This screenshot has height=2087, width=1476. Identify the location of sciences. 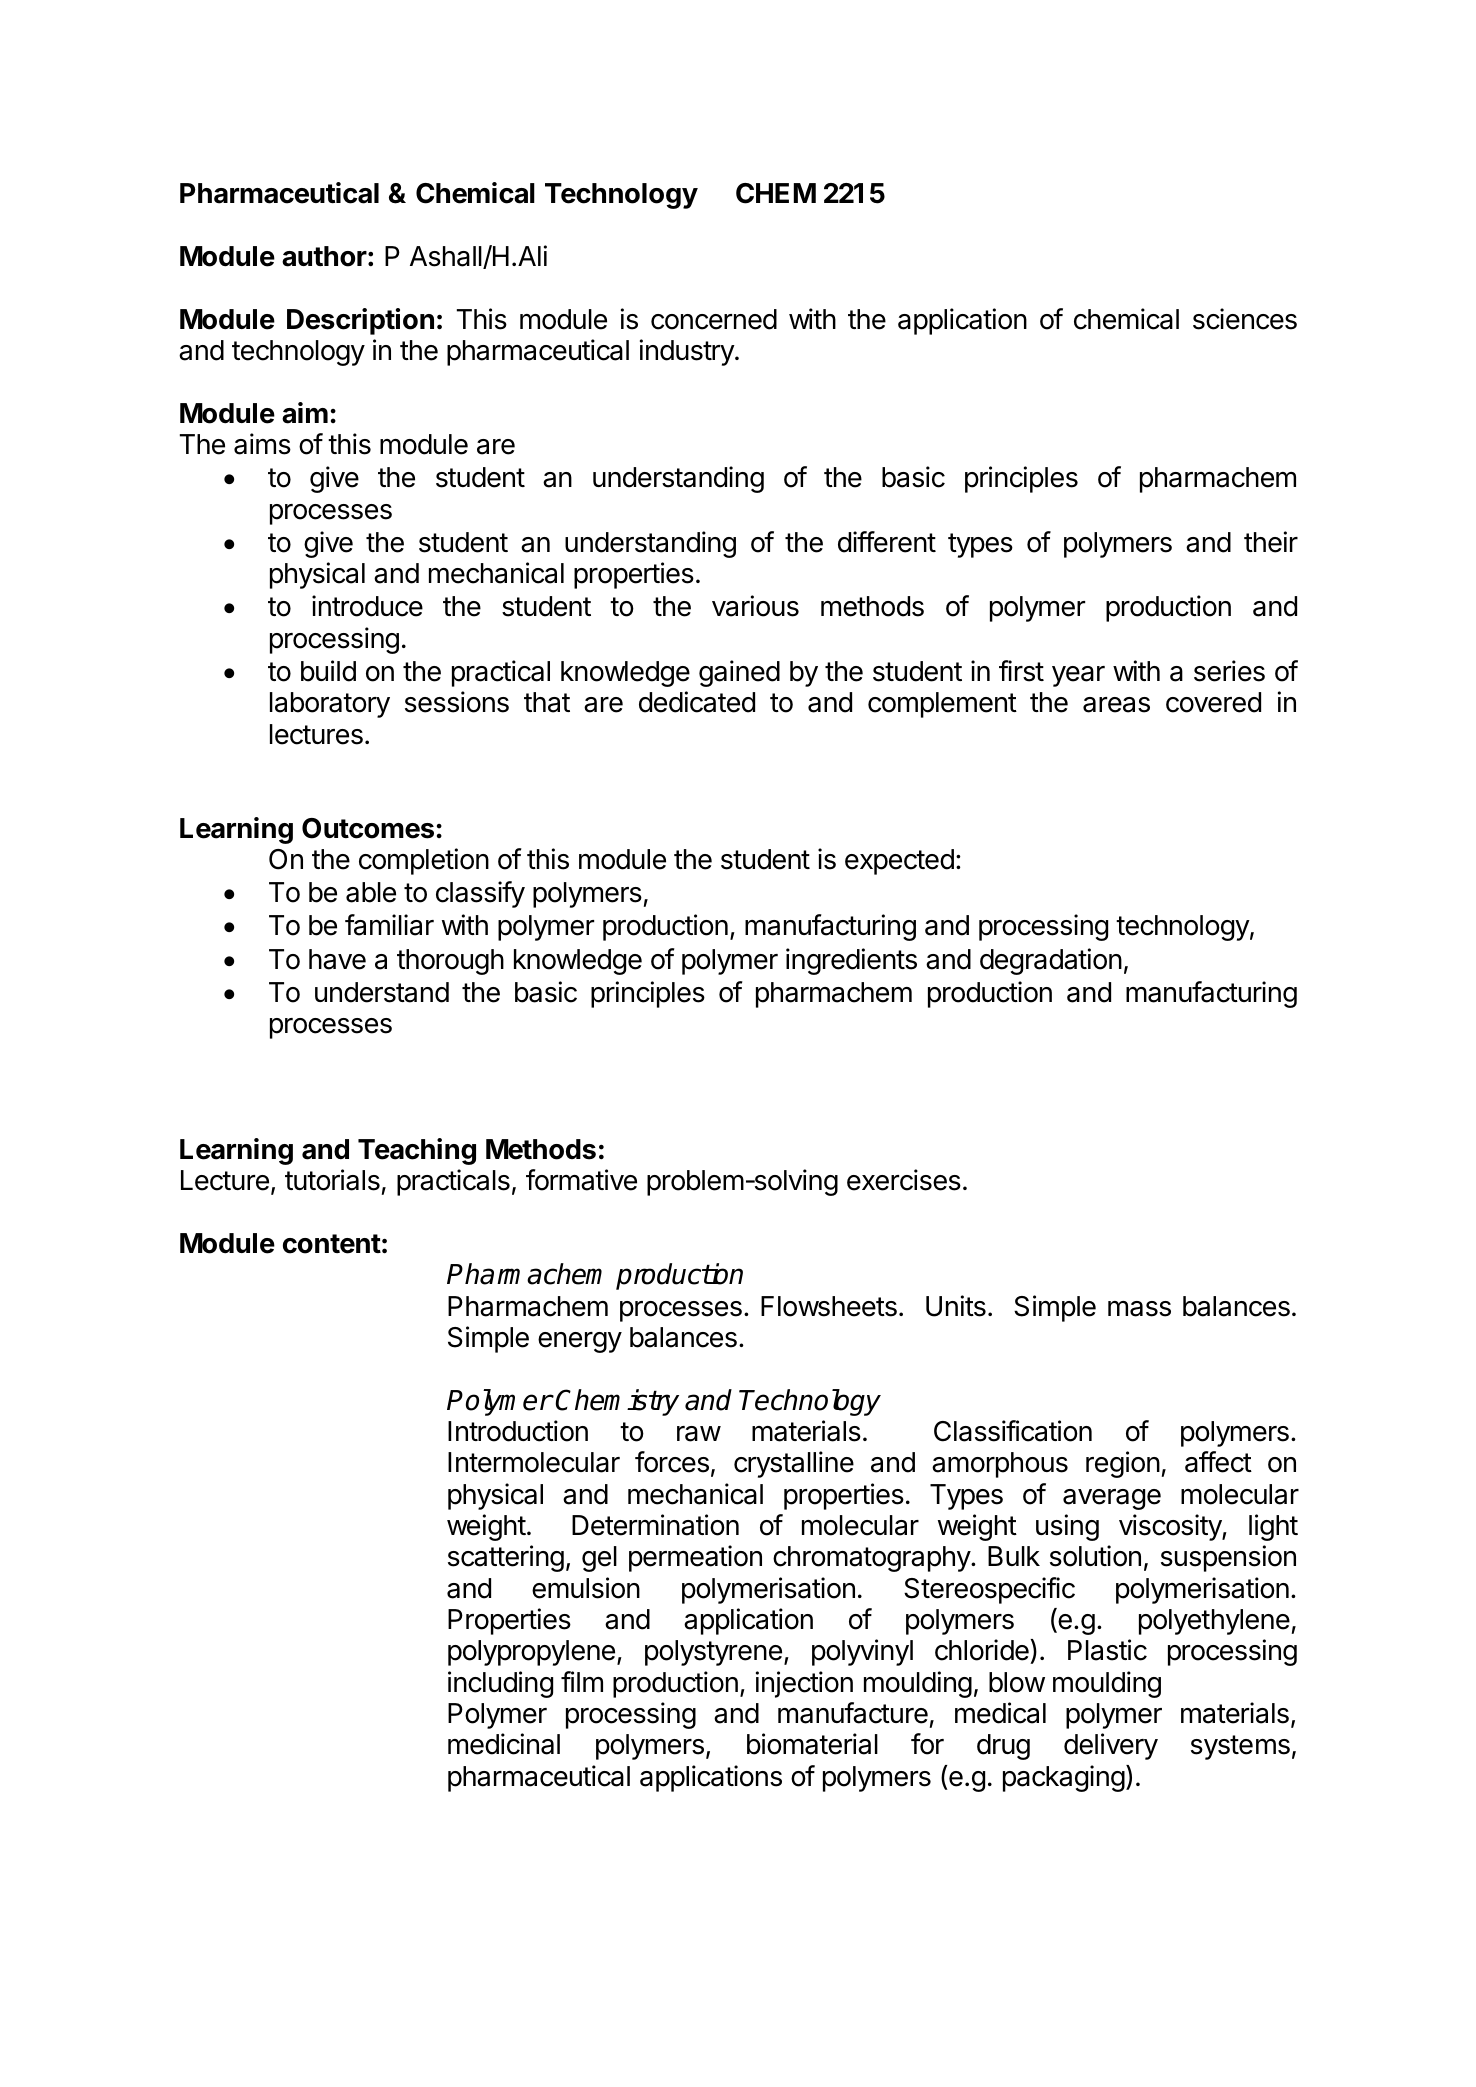
(1245, 319).
